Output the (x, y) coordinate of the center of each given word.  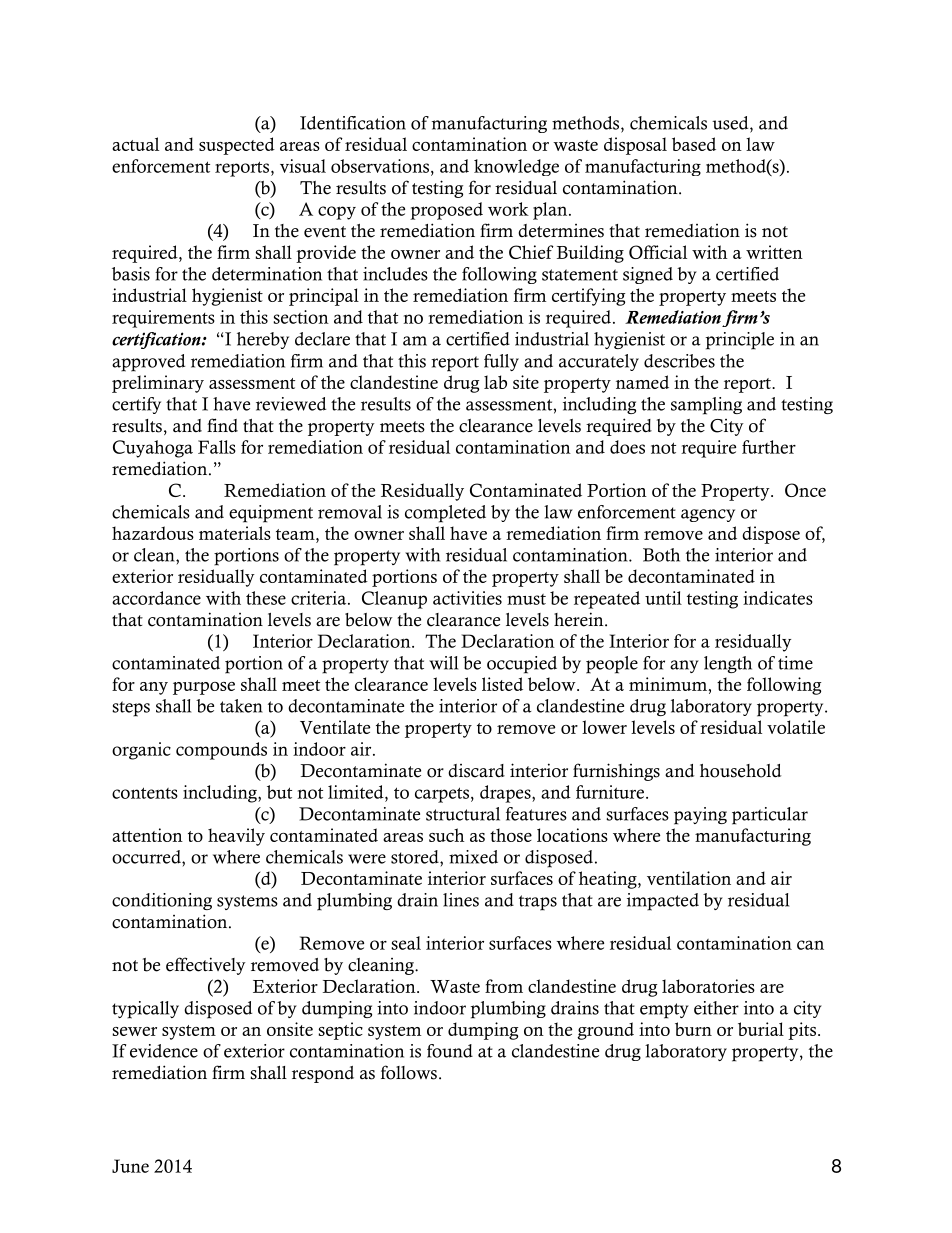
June (130, 1166)
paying (700, 816)
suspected (237, 146)
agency (708, 515)
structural (463, 814)
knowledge (516, 167)
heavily (236, 837)
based (694, 144)
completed (445, 514)
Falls (217, 447)
